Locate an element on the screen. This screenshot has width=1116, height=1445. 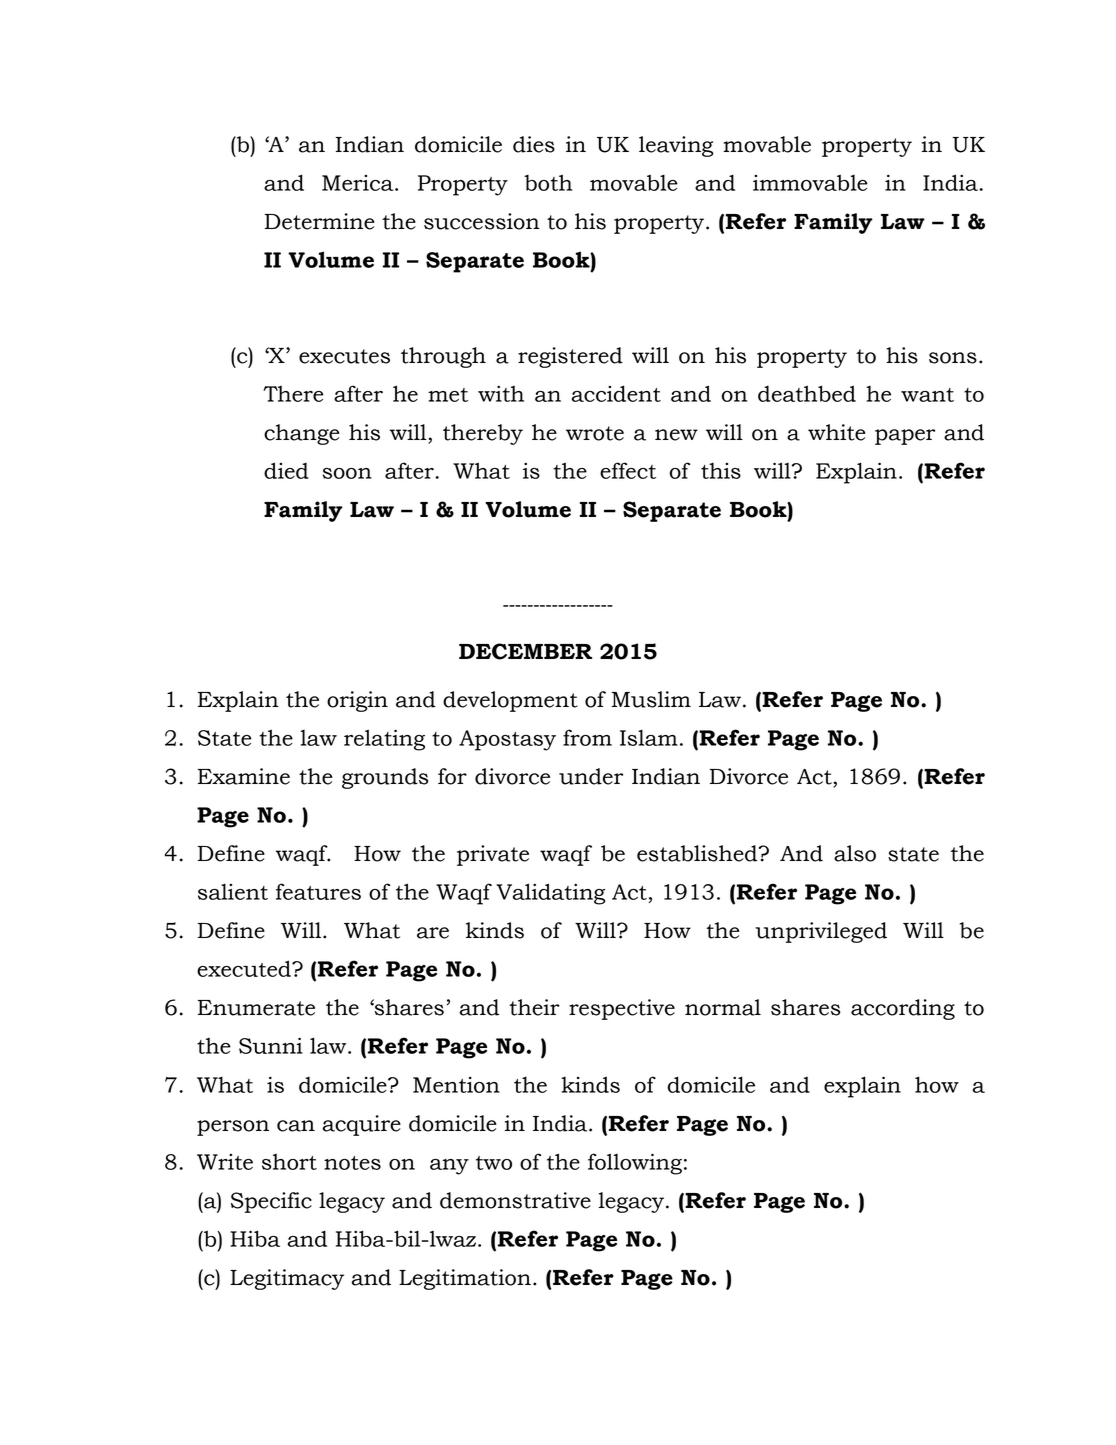
Merica is located at coordinates (359, 183).
